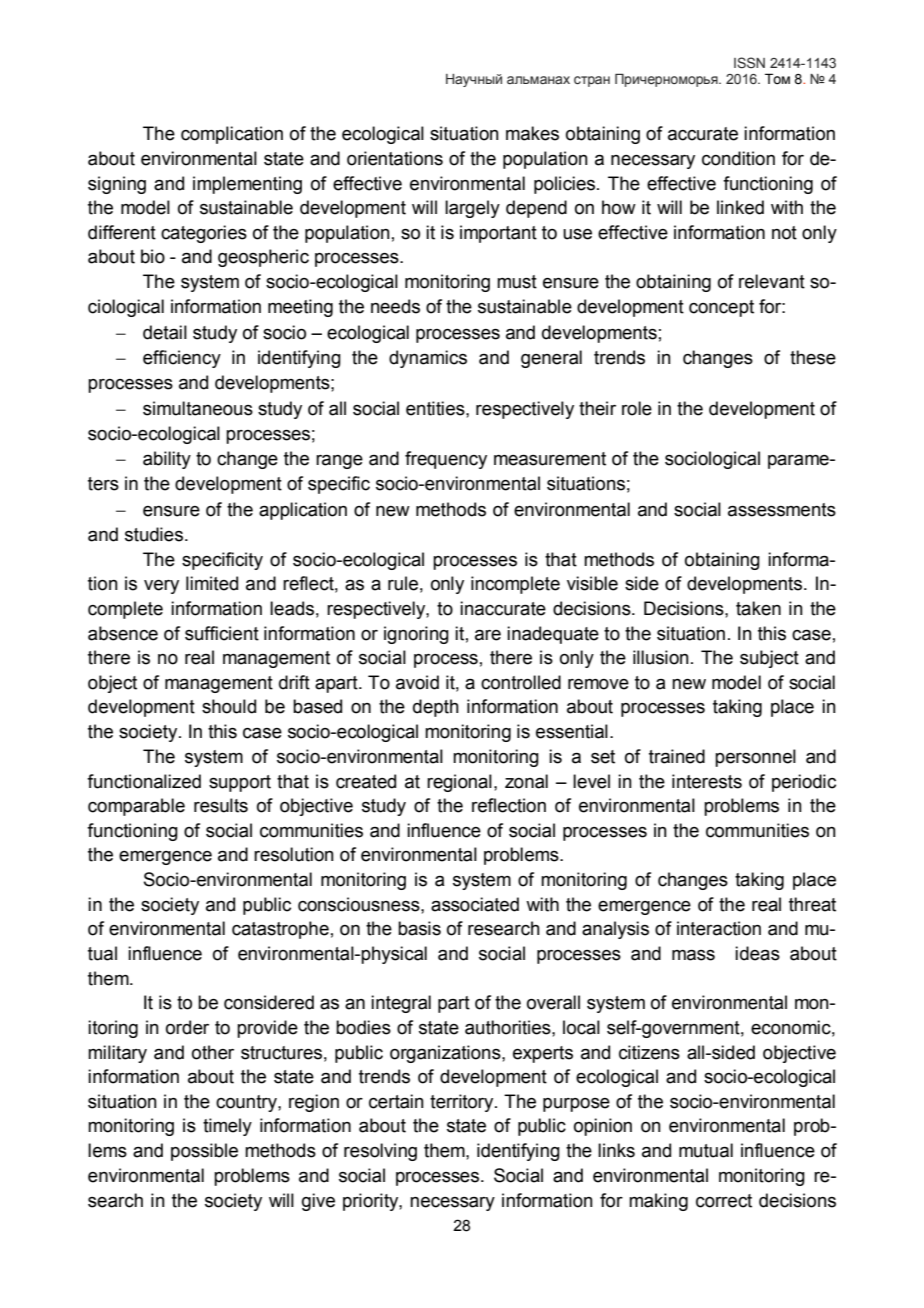 Image resolution: width=924 pixels, height=1308 pixels. I want to click on sufficient, so click(222, 633).
